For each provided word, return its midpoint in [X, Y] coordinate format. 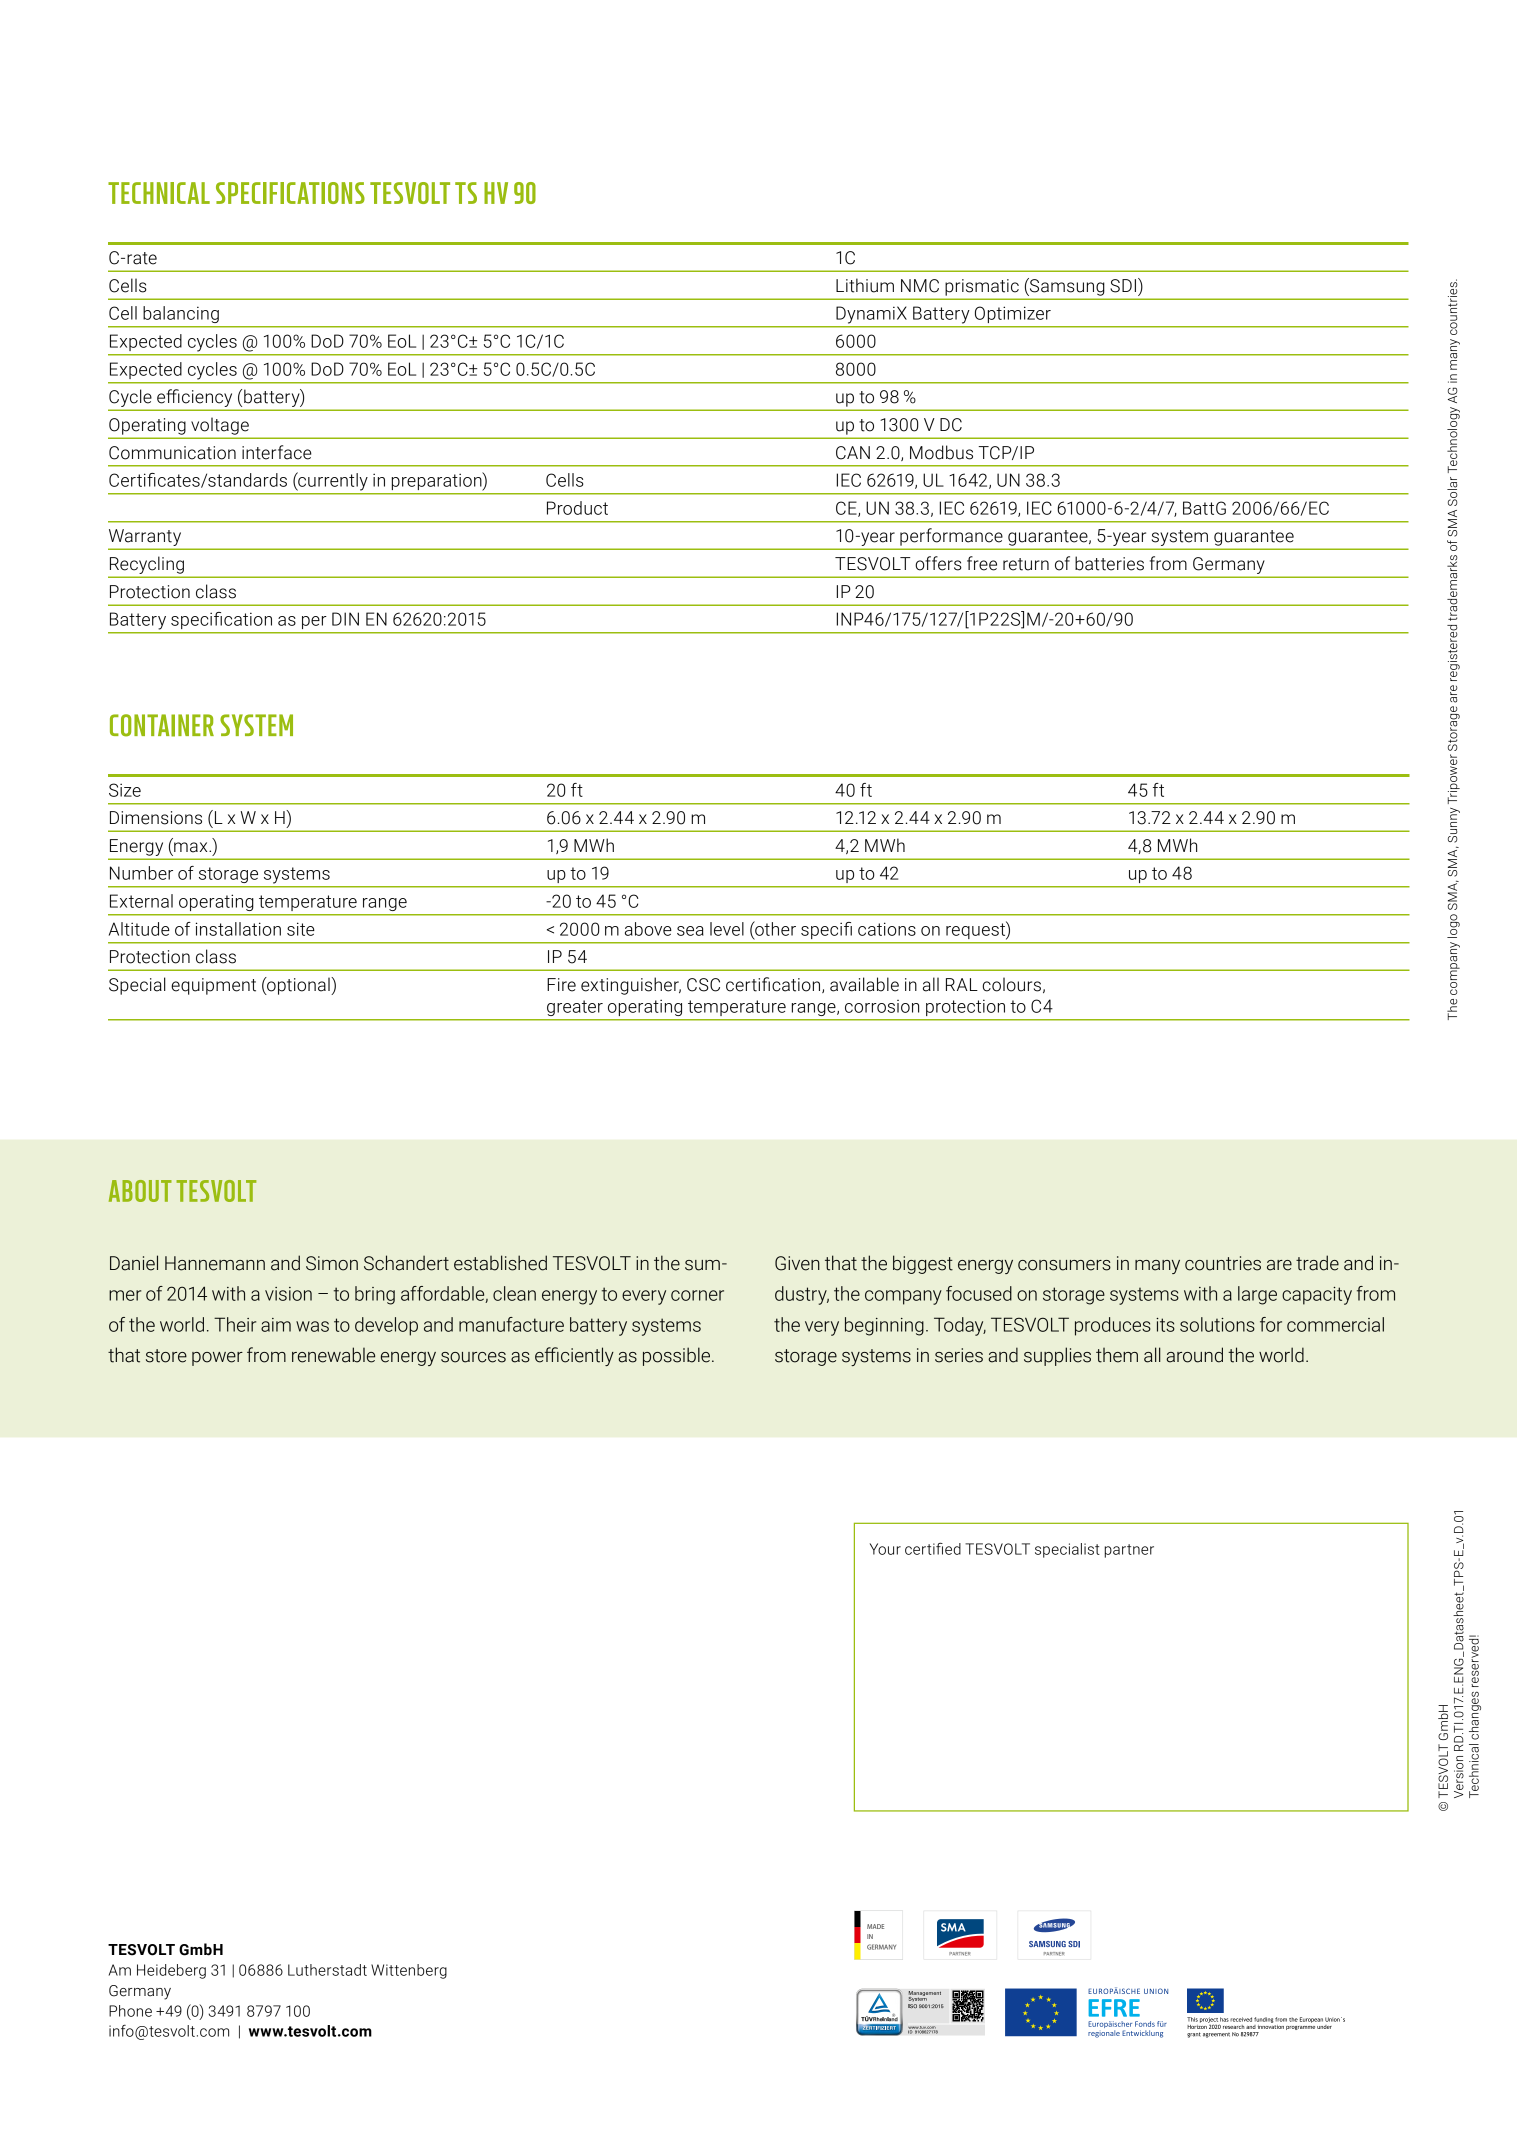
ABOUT [140, 1191]
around [1194, 1355]
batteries [1109, 563]
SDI [1123, 286]
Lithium [865, 285]
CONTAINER [162, 725]
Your [885, 1549]
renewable [333, 1355]
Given [797, 1263]
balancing [181, 314]
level [727, 929]
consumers [1064, 1265]
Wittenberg [409, 1971]
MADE [875, 1926]
